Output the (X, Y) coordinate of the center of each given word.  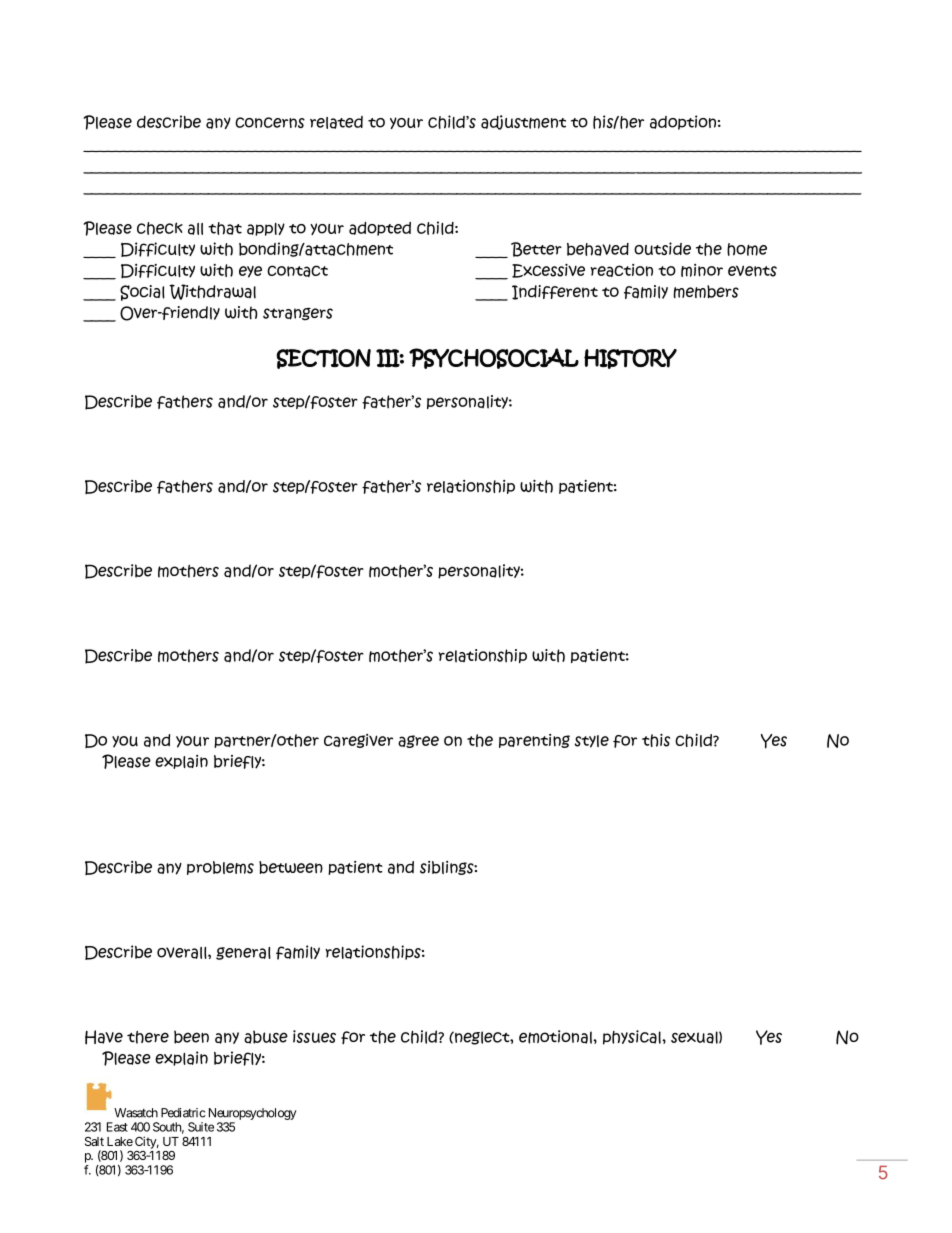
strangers (298, 314)
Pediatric (183, 1113)
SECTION (323, 359)
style (592, 741)
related (336, 122)
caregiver (358, 741)
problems (220, 868)
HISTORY (630, 359)
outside (662, 248)
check (160, 228)
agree (418, 741)
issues (314, 1036)
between (291, 867)
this (656, 740)
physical (633, 1037)
